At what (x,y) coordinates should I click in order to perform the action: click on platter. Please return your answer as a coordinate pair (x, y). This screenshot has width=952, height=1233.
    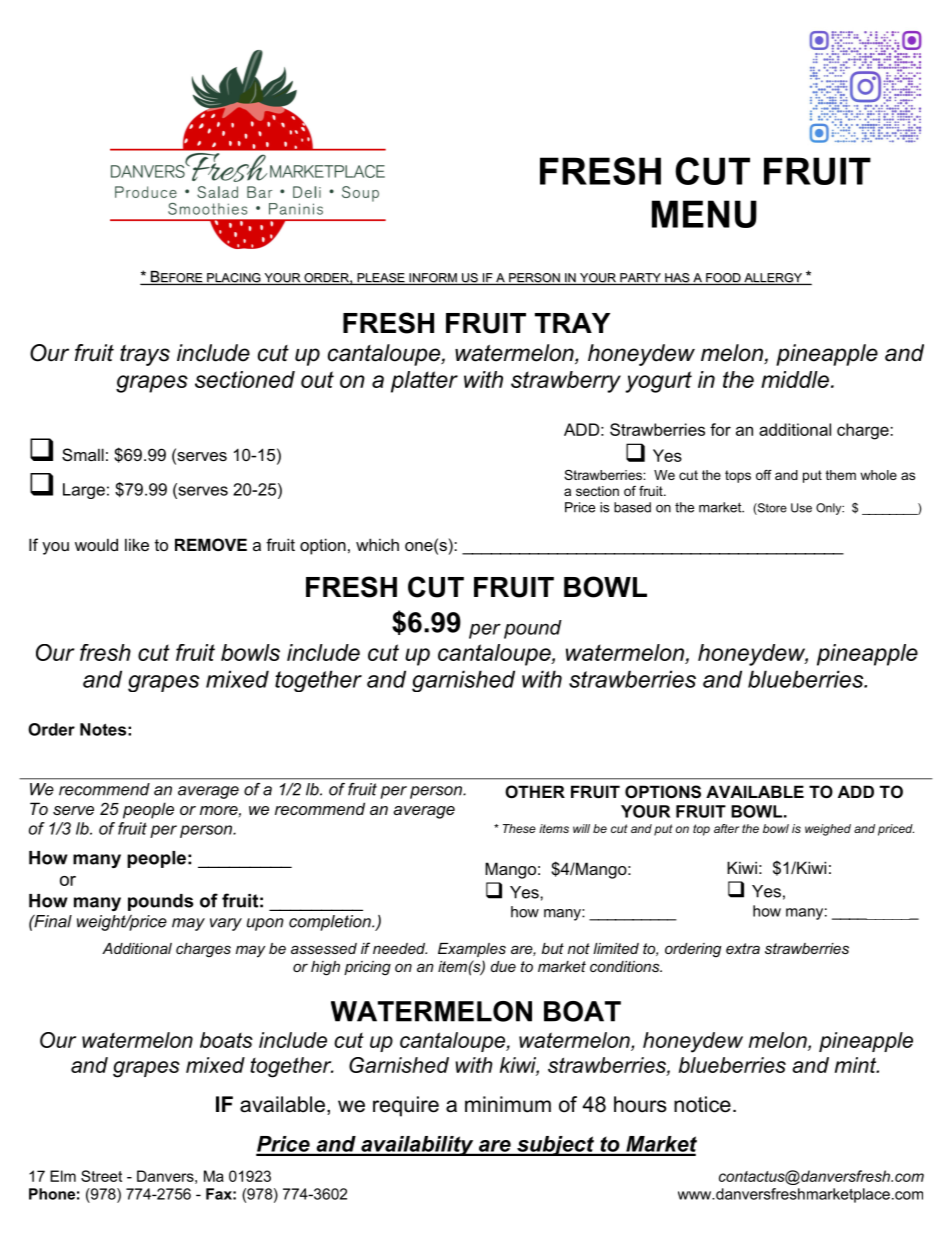
    Looking at the image, I should click on (424, 382).
